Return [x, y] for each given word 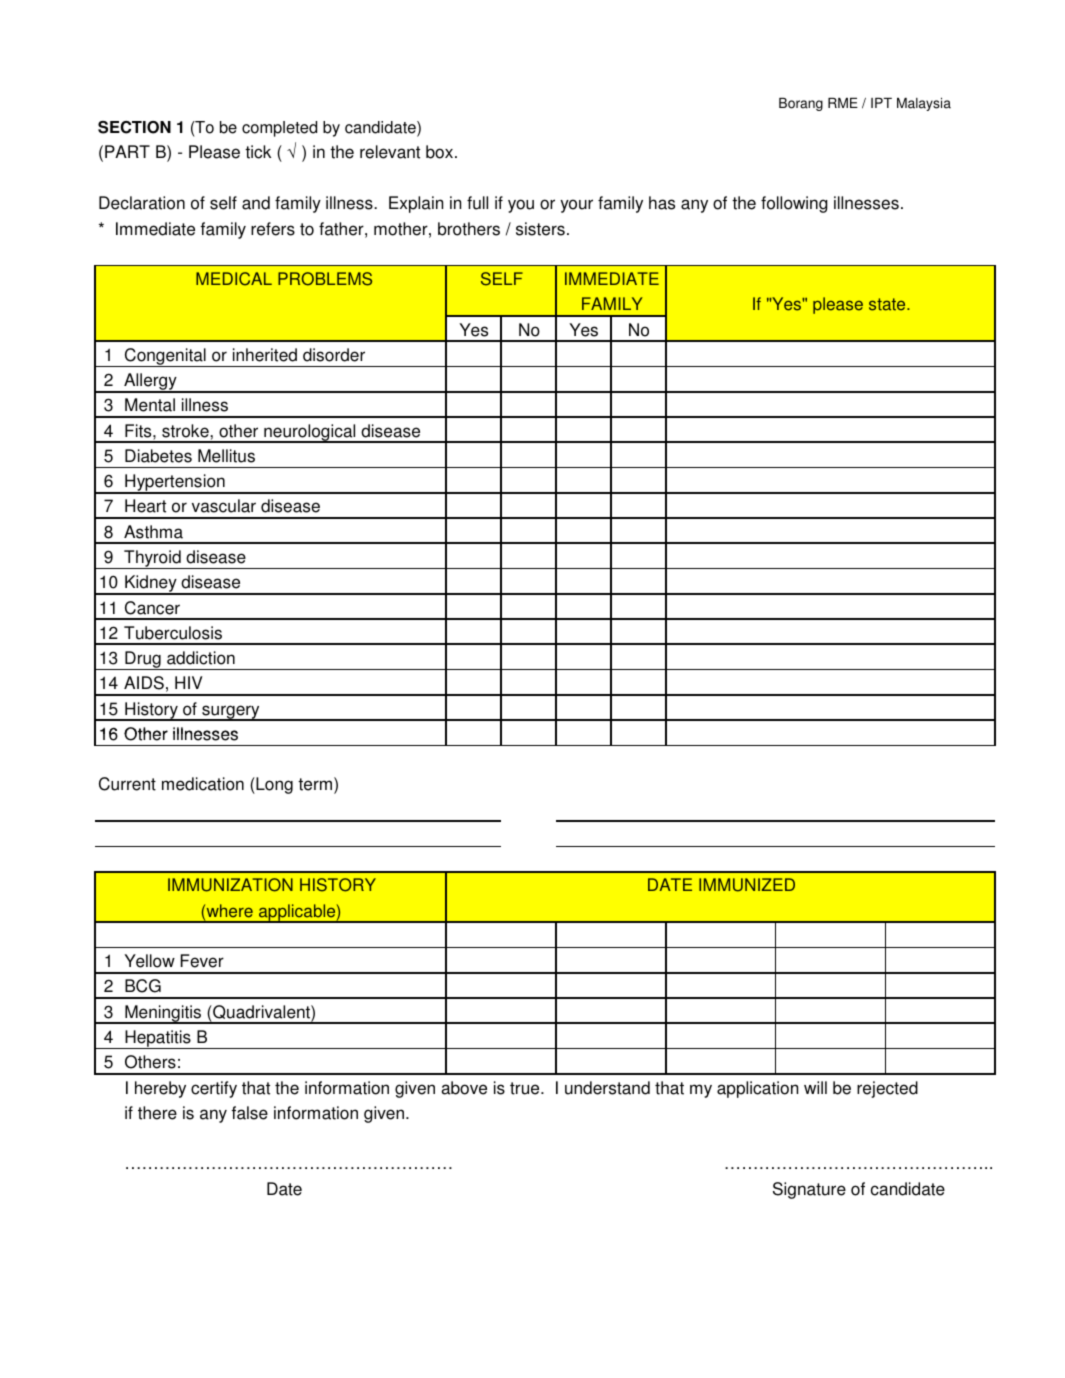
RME [843, 103]
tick [258, 152]
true [526, 1088]
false [250, 1113]
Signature [809, 1190]
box [439, 152]
